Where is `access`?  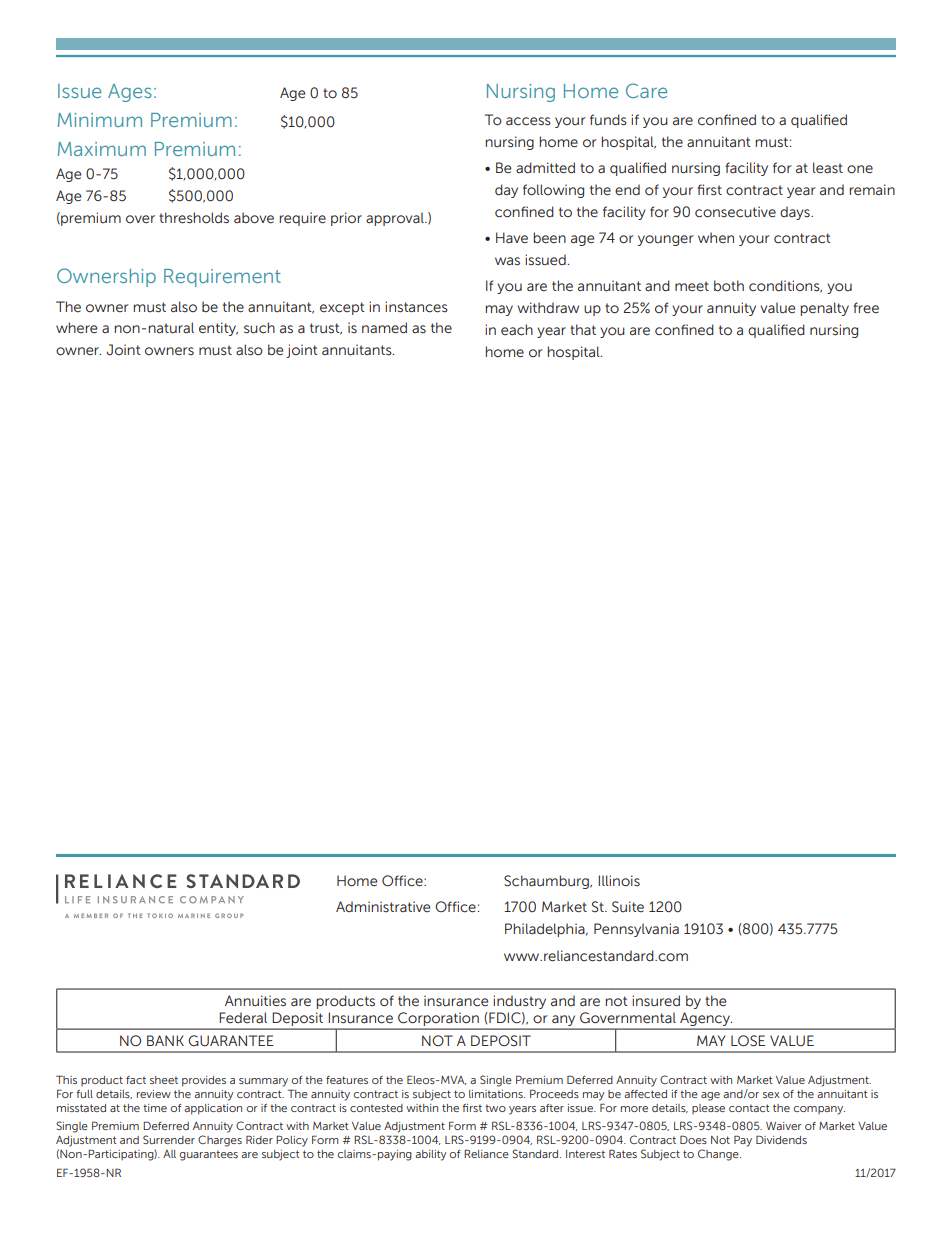
access is located at coordinates (528, 121).
